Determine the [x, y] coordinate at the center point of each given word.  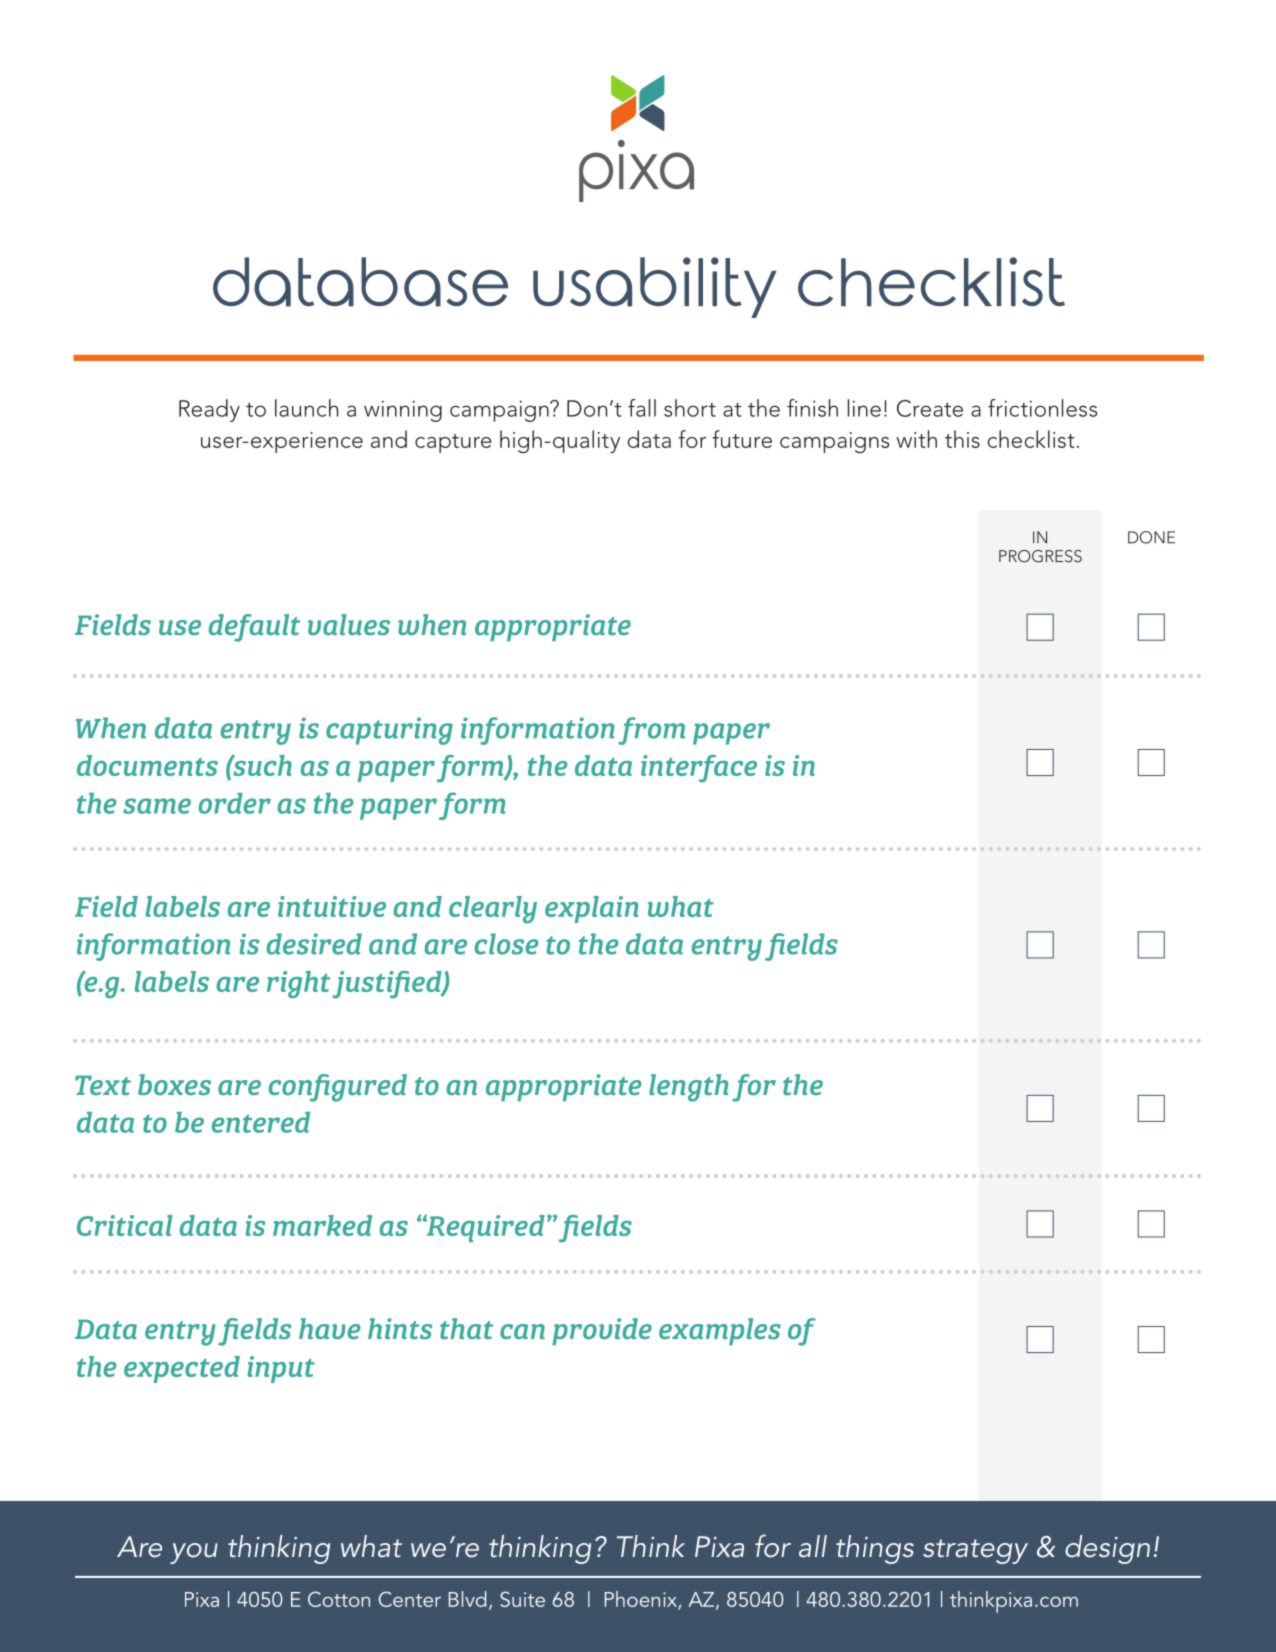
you [194, 1553]
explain [591, 909]
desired [314, 944]
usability [655, 287]
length [688, 1088]
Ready [209, 410]
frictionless [1042, 408]
